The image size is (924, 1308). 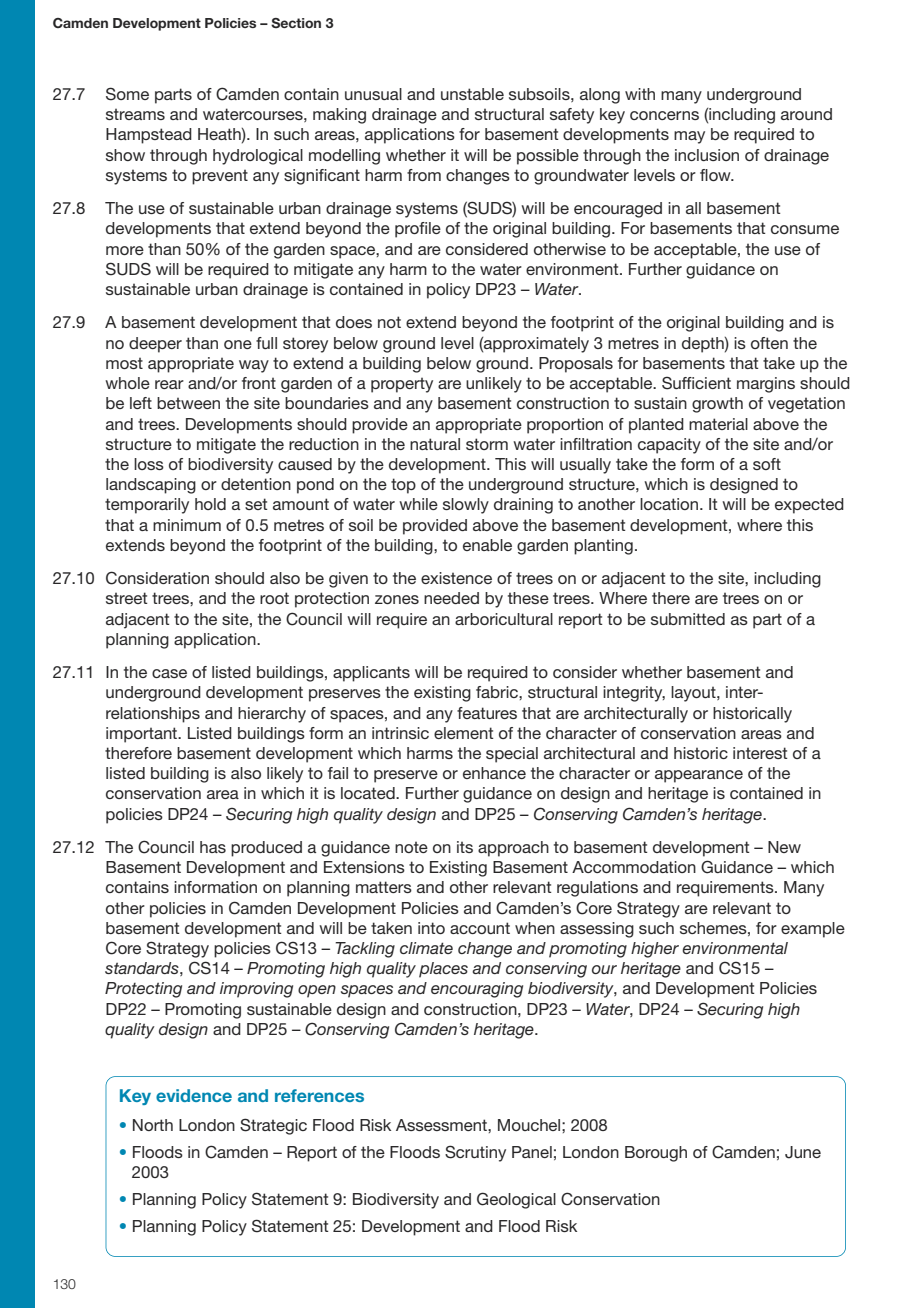 What do you see at coordinates (274, 598) in the page?
I see `root` at bounding box center [274, 598].
